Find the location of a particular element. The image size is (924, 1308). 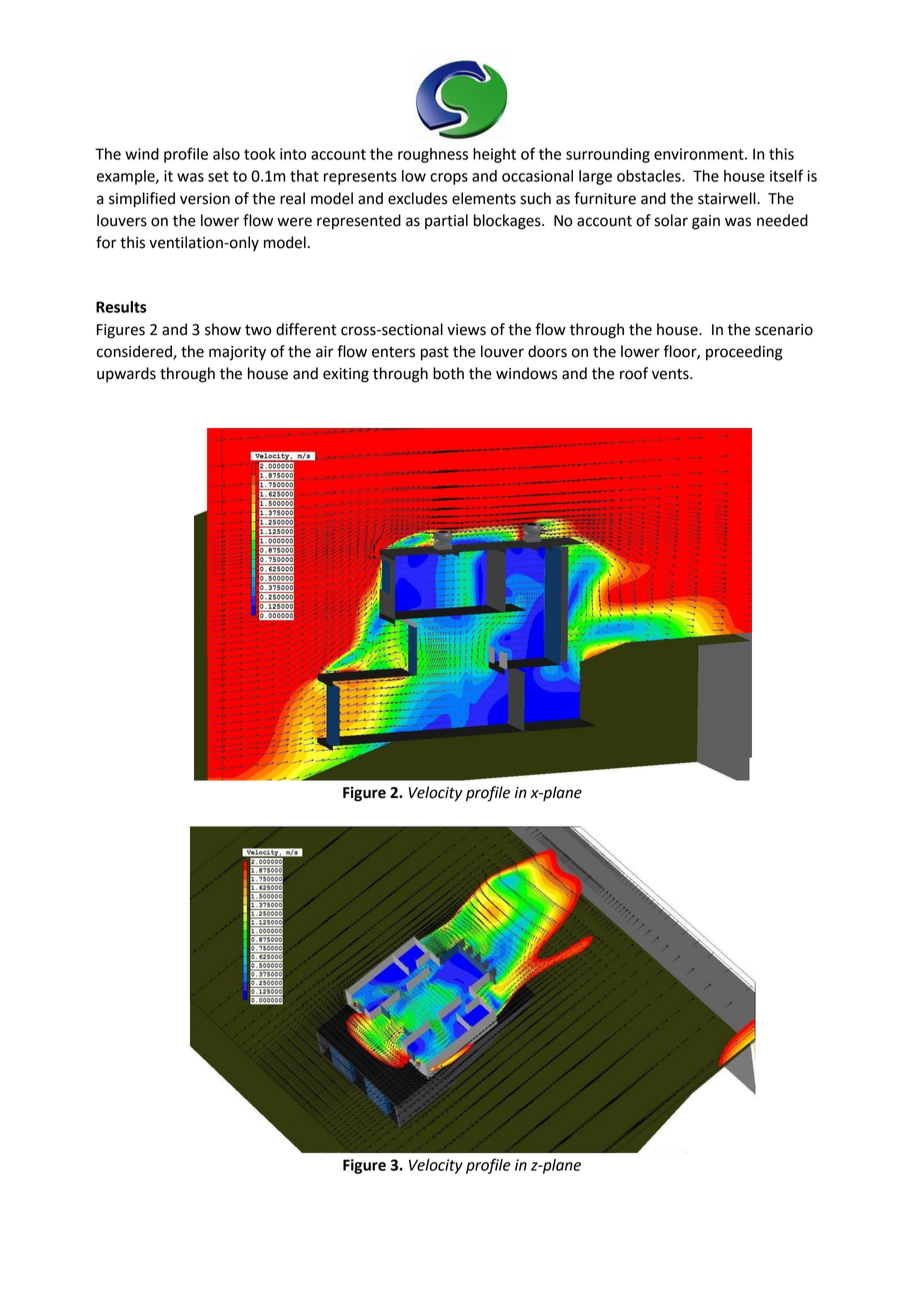

upwards is located at coordinates (126, 375).
